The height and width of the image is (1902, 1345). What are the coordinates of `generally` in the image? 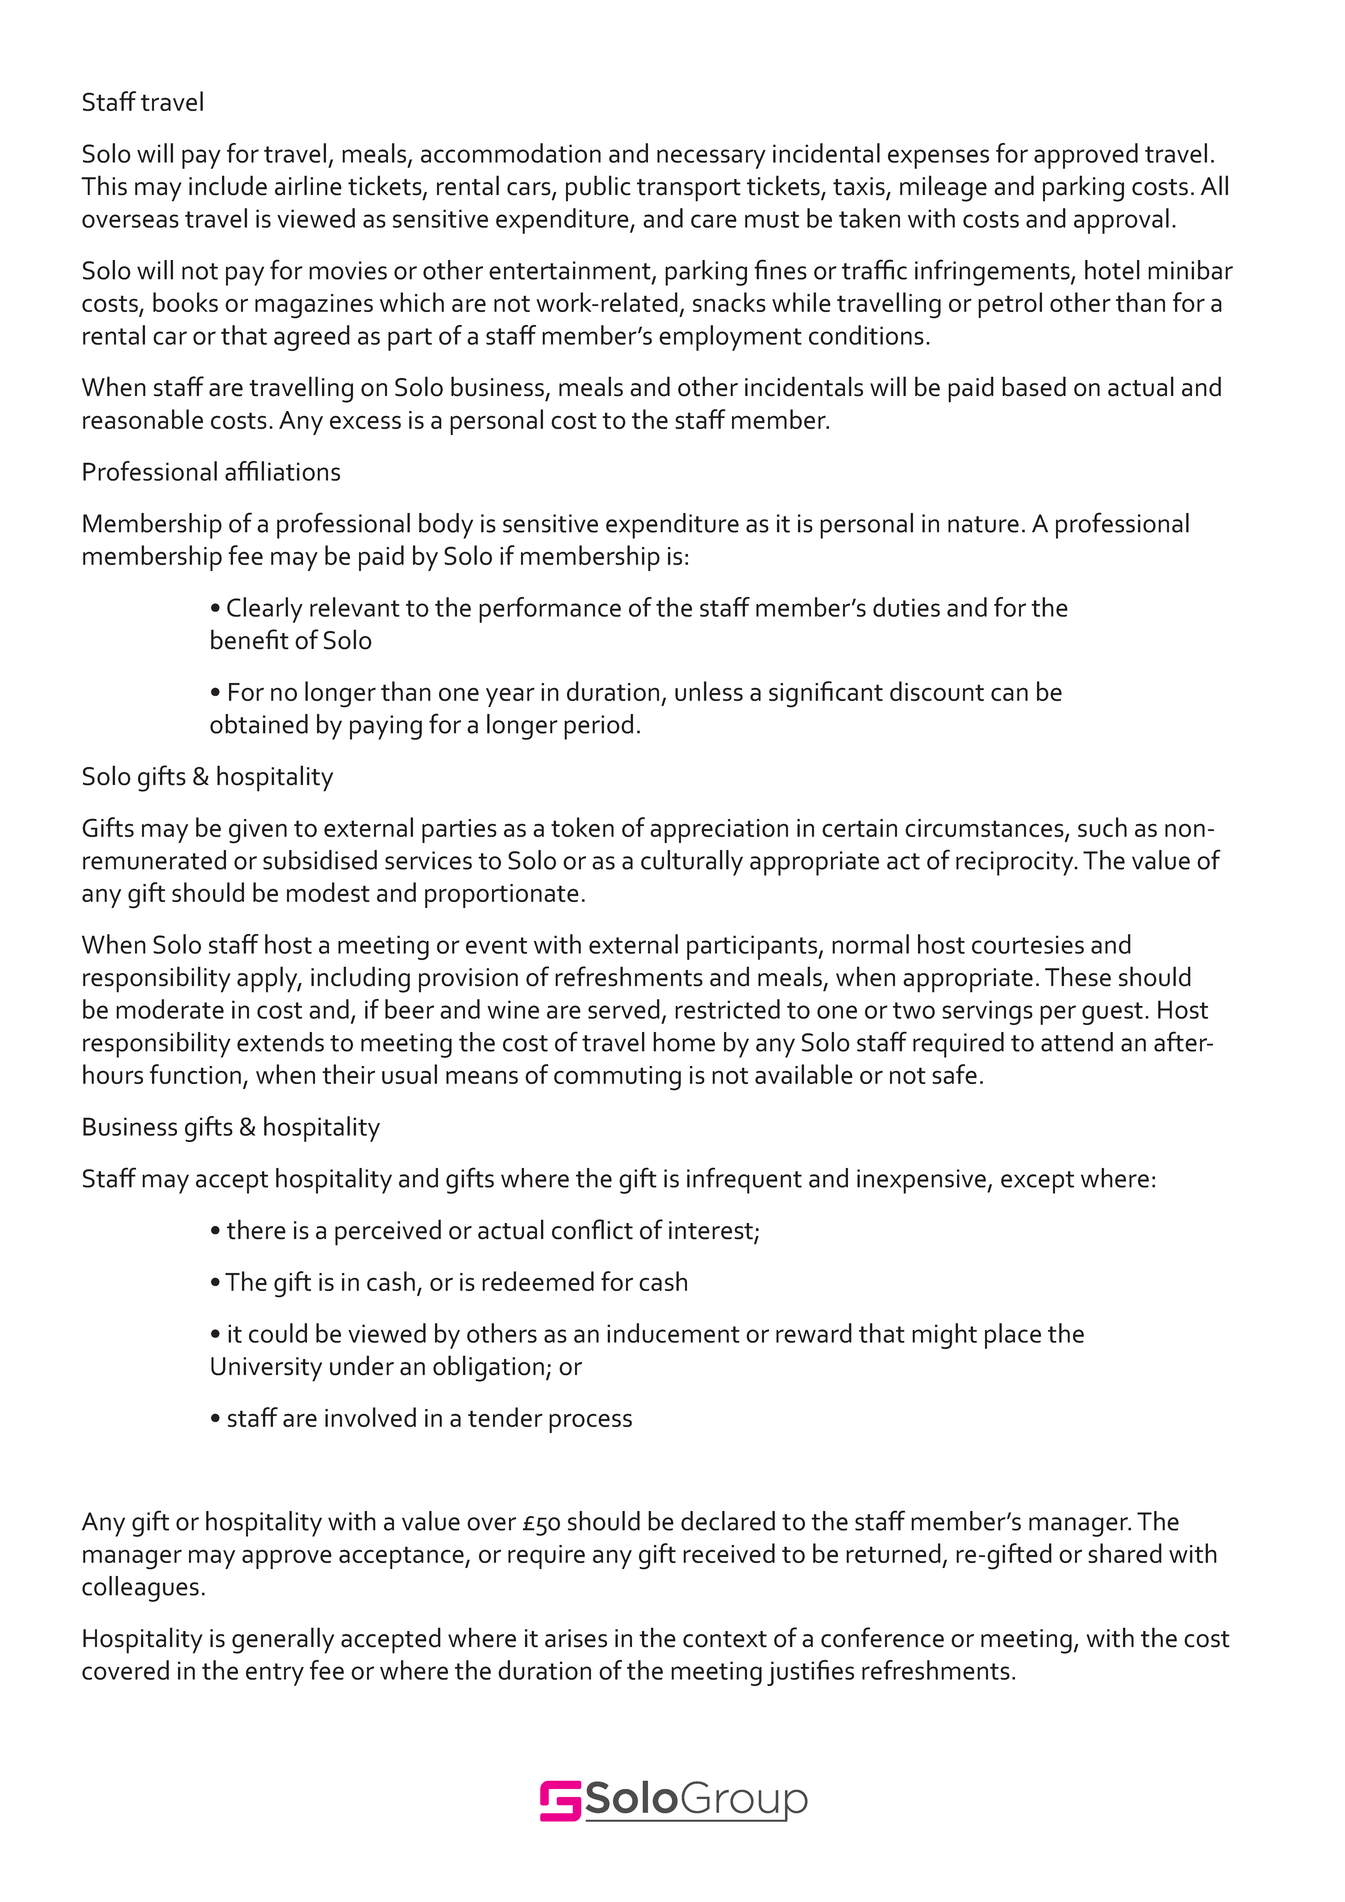 It's located at (283, 1640).
